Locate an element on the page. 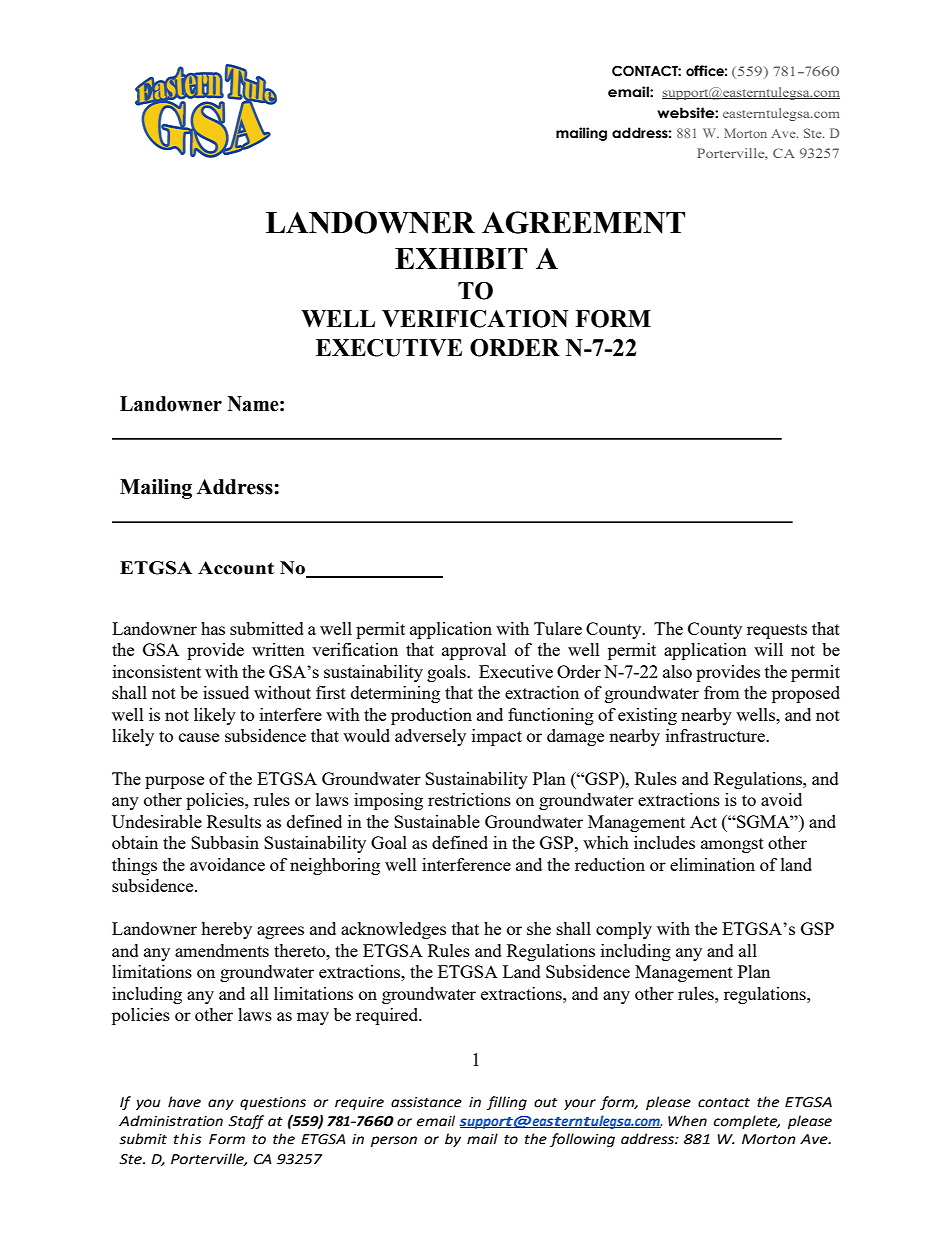 The image size is (952, 1233). will is located at coordinates (768, 649).
